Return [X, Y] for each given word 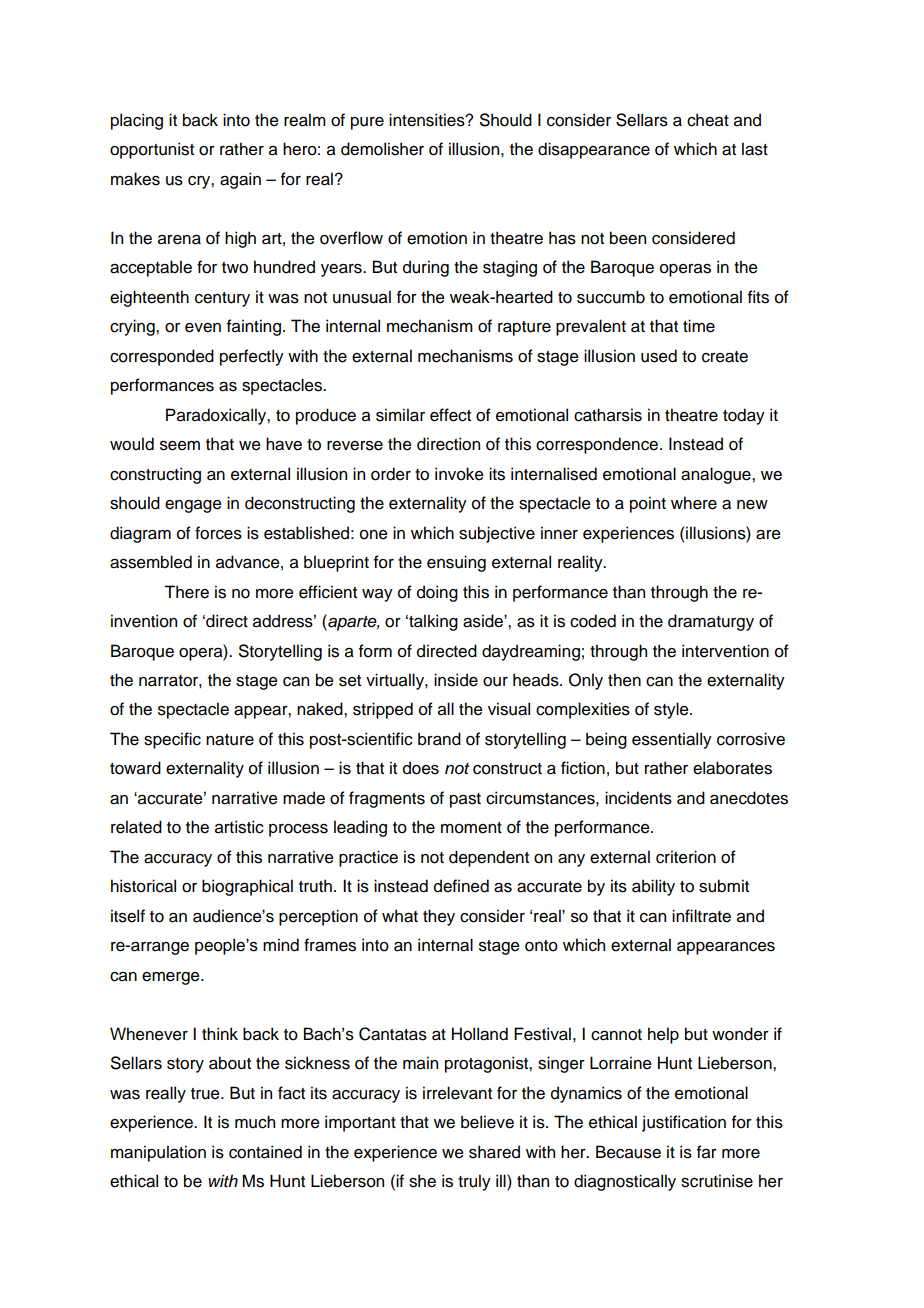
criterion [686, 857]
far [707, 1152]
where [694, 503]
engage [193, 506]
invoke [459, 474]
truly [474, 1182]
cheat [708, 120]
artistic [239, 827]
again [240, 180]
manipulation [158, 1153]
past [465, 800]
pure [367, 123]
